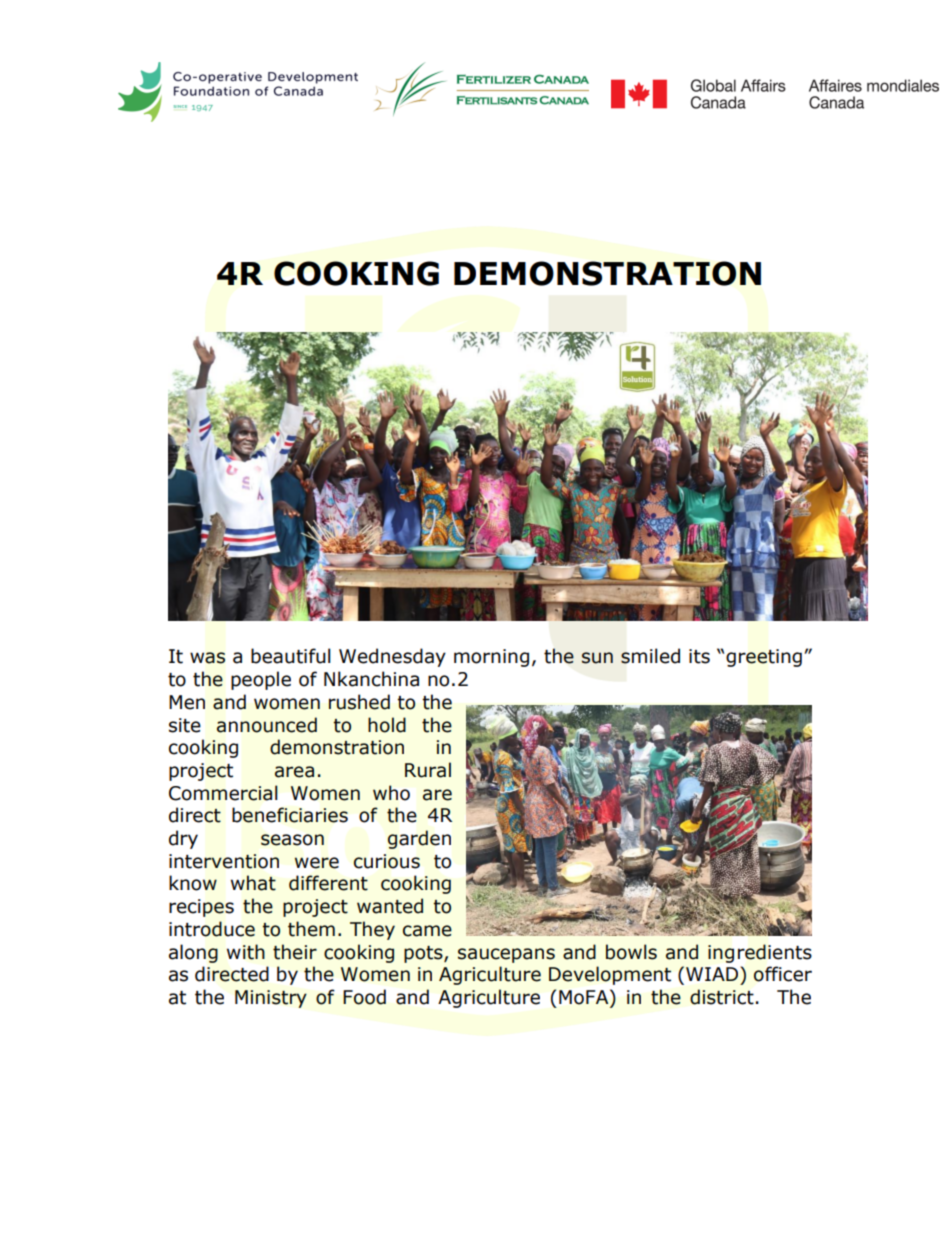 Image resolution: width=952 pixels, height=1233 pixels. What do you see at coordinates (391, 793) in the document?
I see `who` at bounding box center [391, 793].
